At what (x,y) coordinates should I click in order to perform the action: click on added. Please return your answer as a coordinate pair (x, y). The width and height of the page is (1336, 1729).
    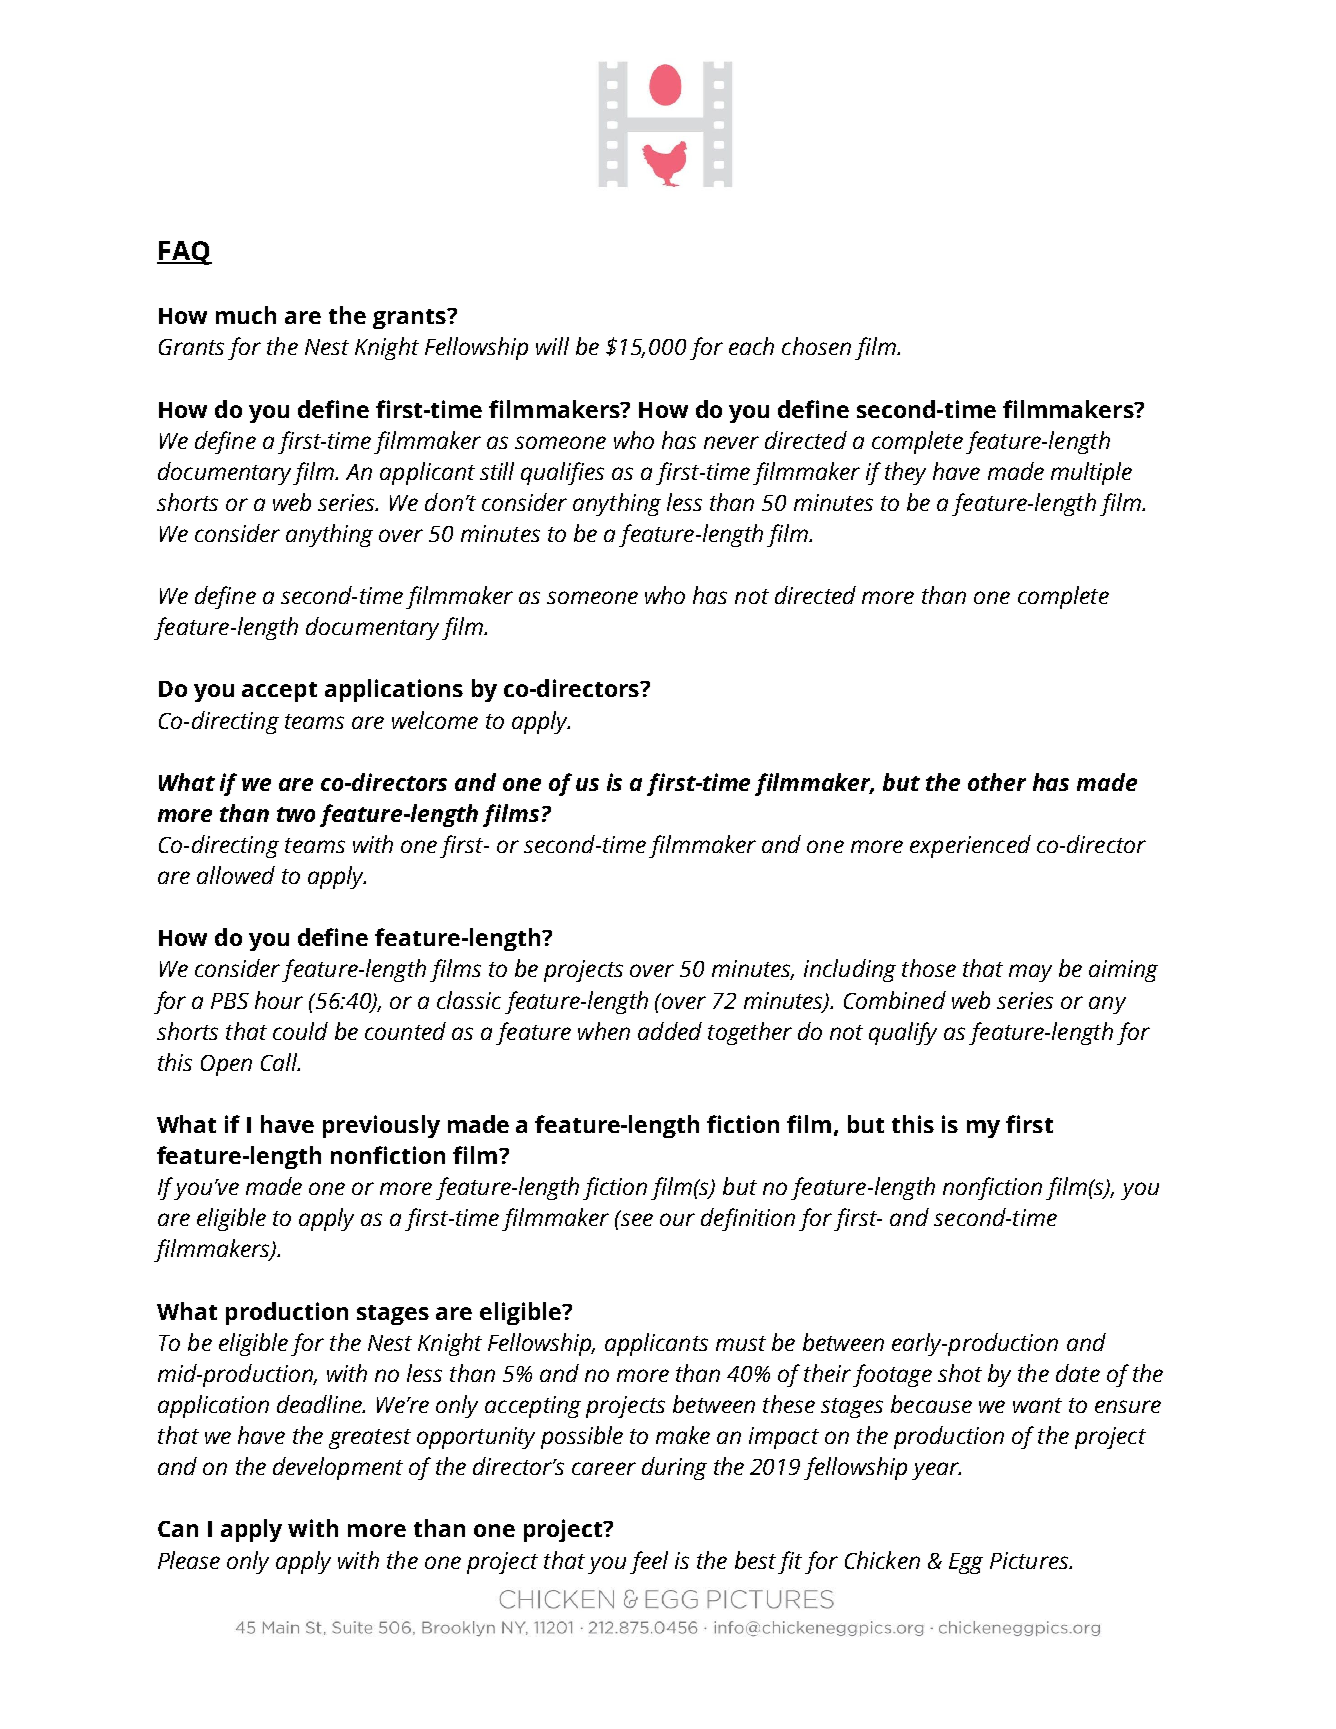
    Looking at the image, I should click on (670, 1031).
